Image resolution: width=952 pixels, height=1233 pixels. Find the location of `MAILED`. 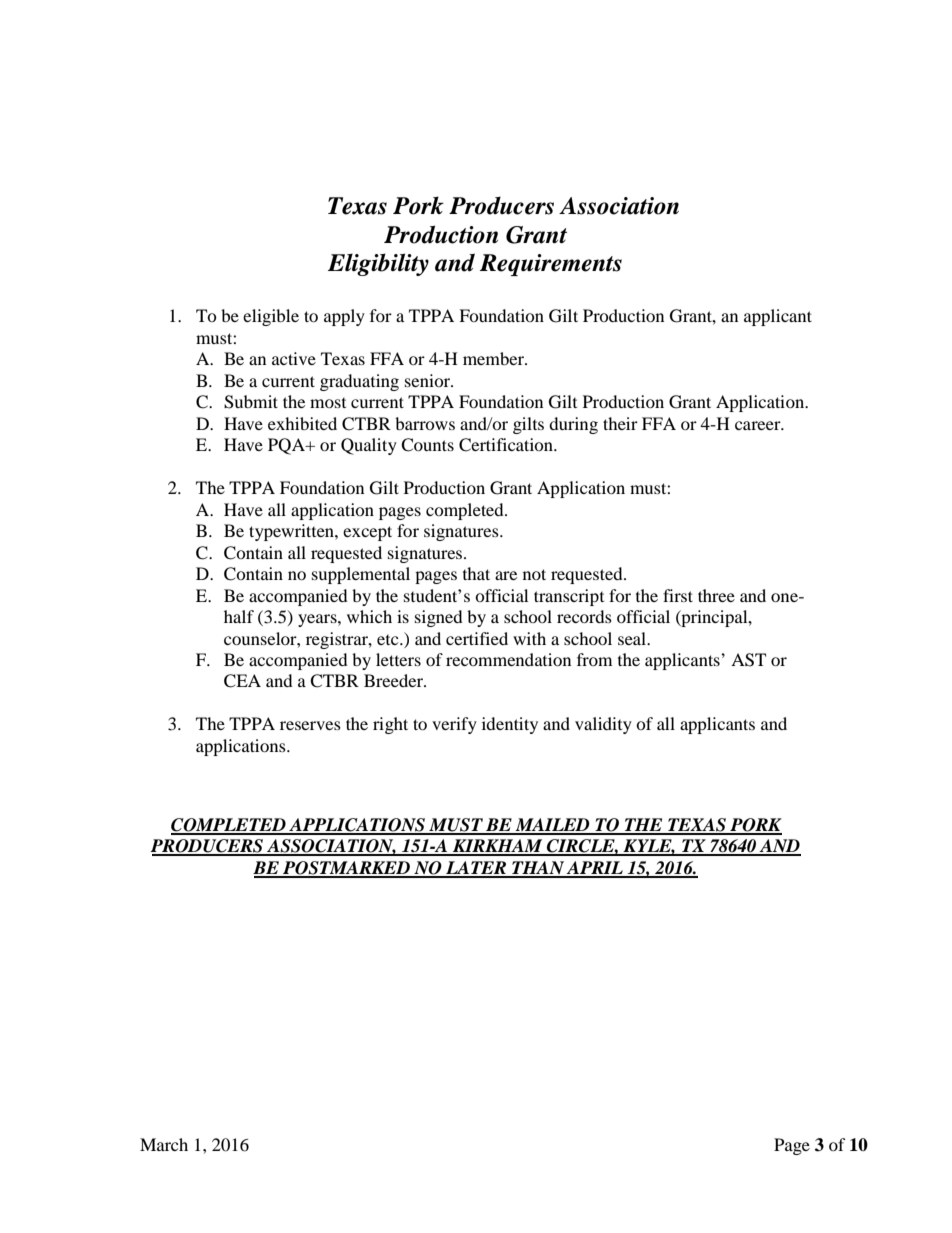

MAILED is located at coordinates (553, 826).
